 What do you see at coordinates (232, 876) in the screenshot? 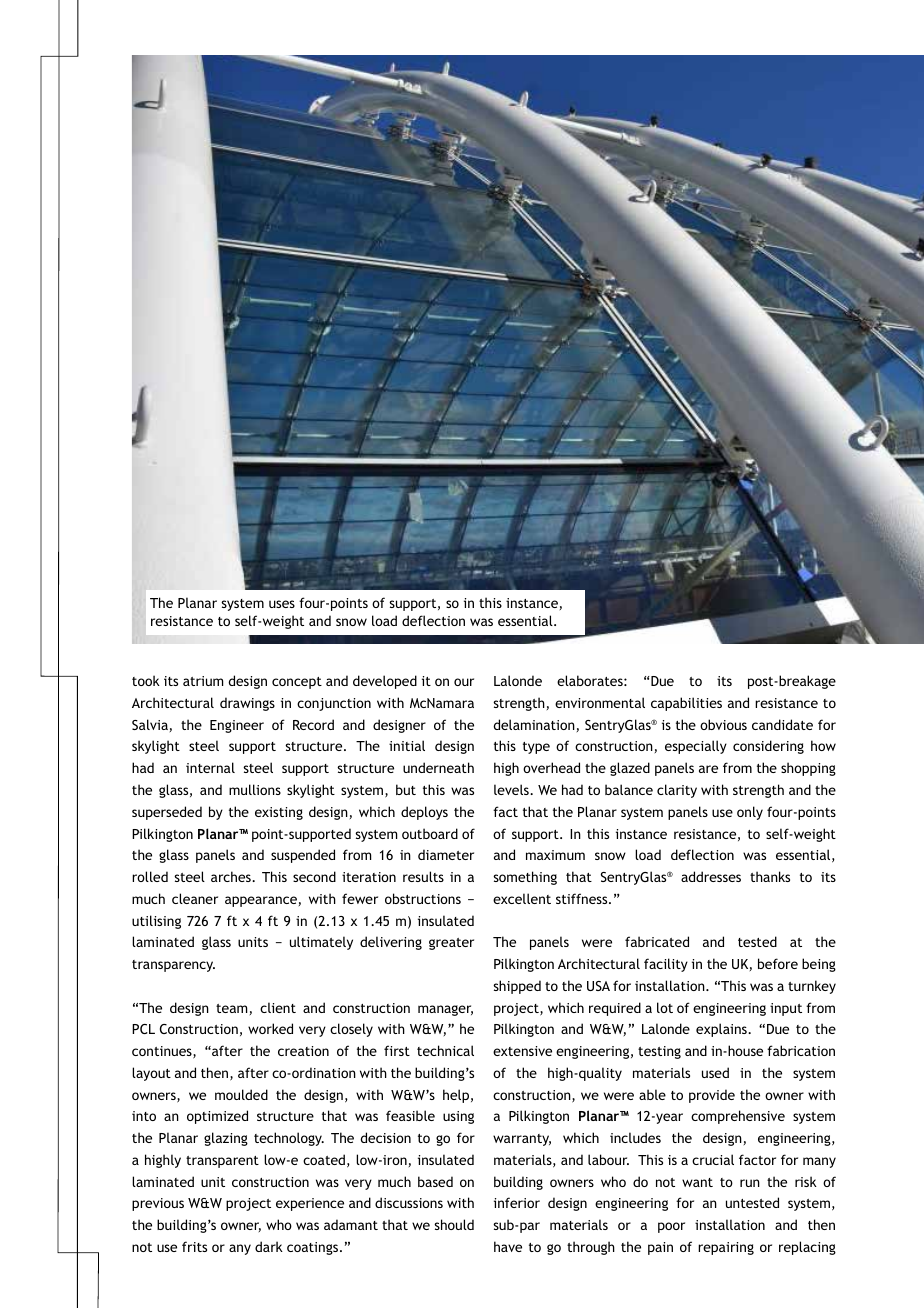
I see `arches` at bounding box center [232, 876].
